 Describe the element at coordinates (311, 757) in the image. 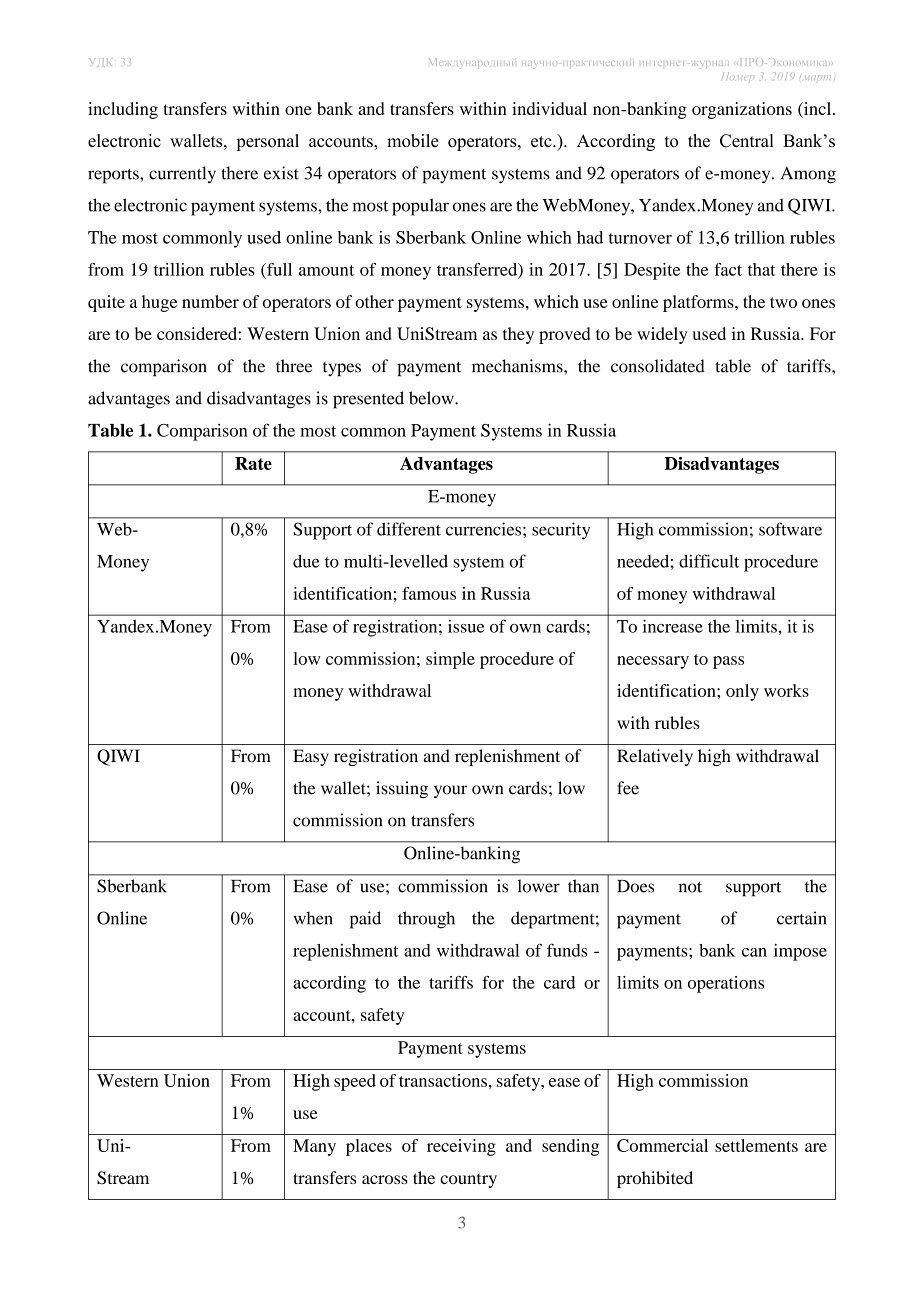

I see `Easy` at that location.
